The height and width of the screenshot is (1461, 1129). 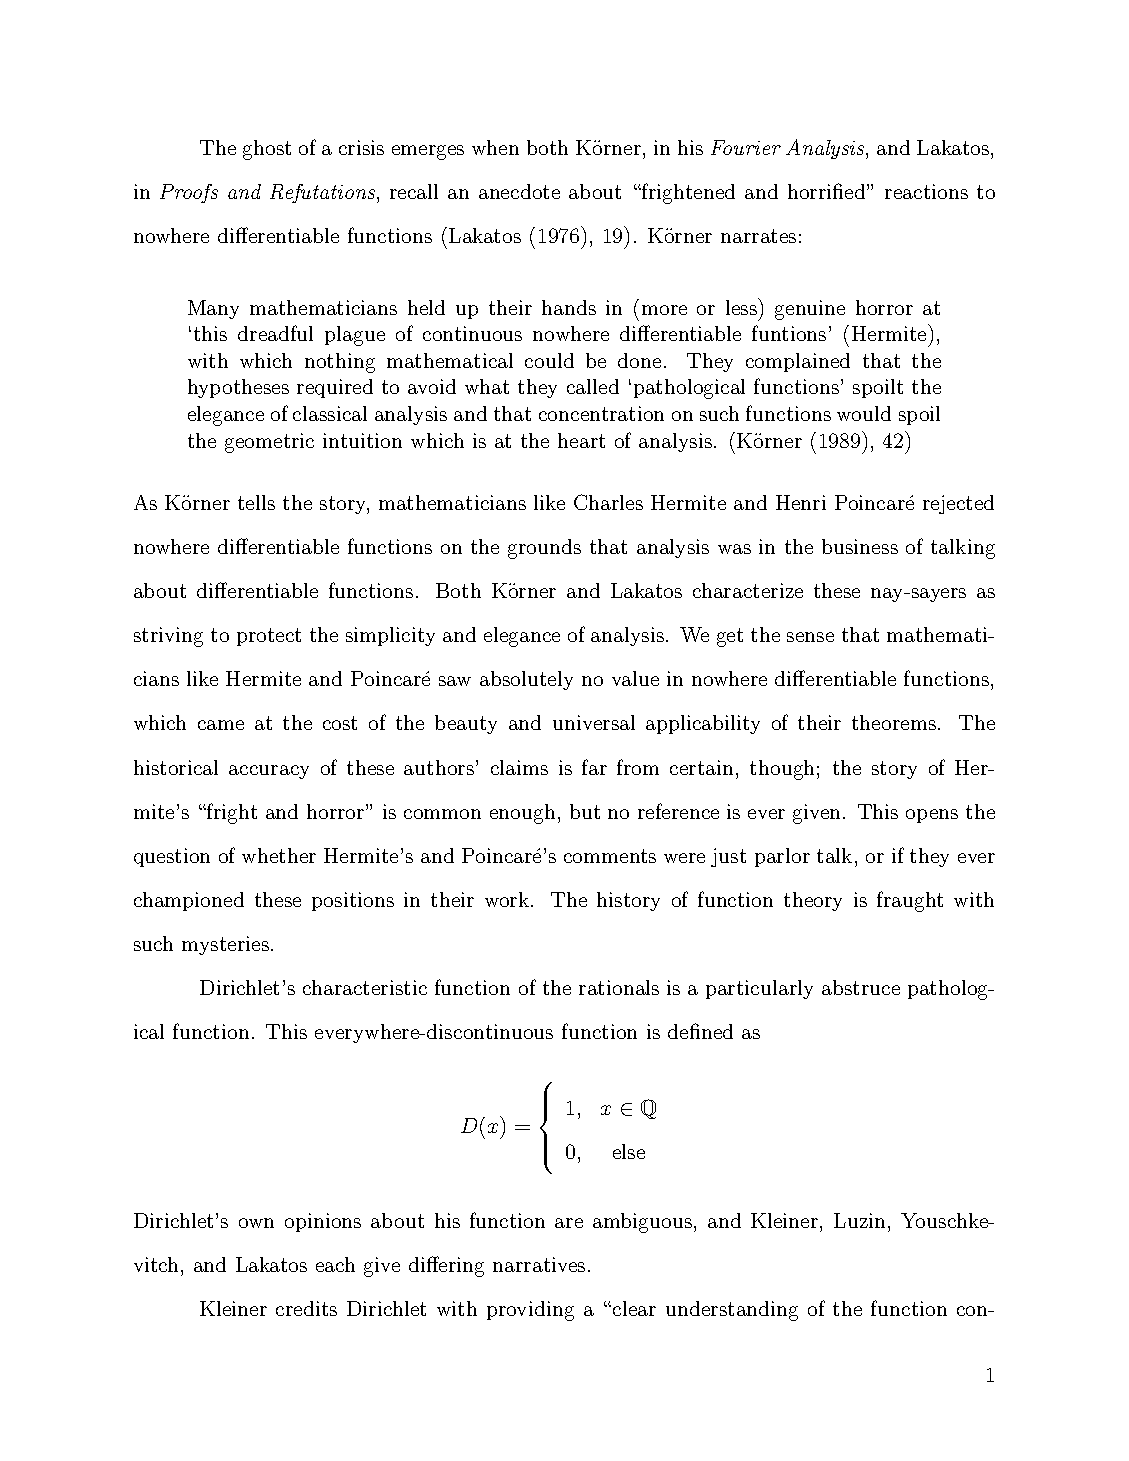 What do you see at coordinates (864, 413) in the screenshot?
I see `would` at bounding box center [864, 413].
